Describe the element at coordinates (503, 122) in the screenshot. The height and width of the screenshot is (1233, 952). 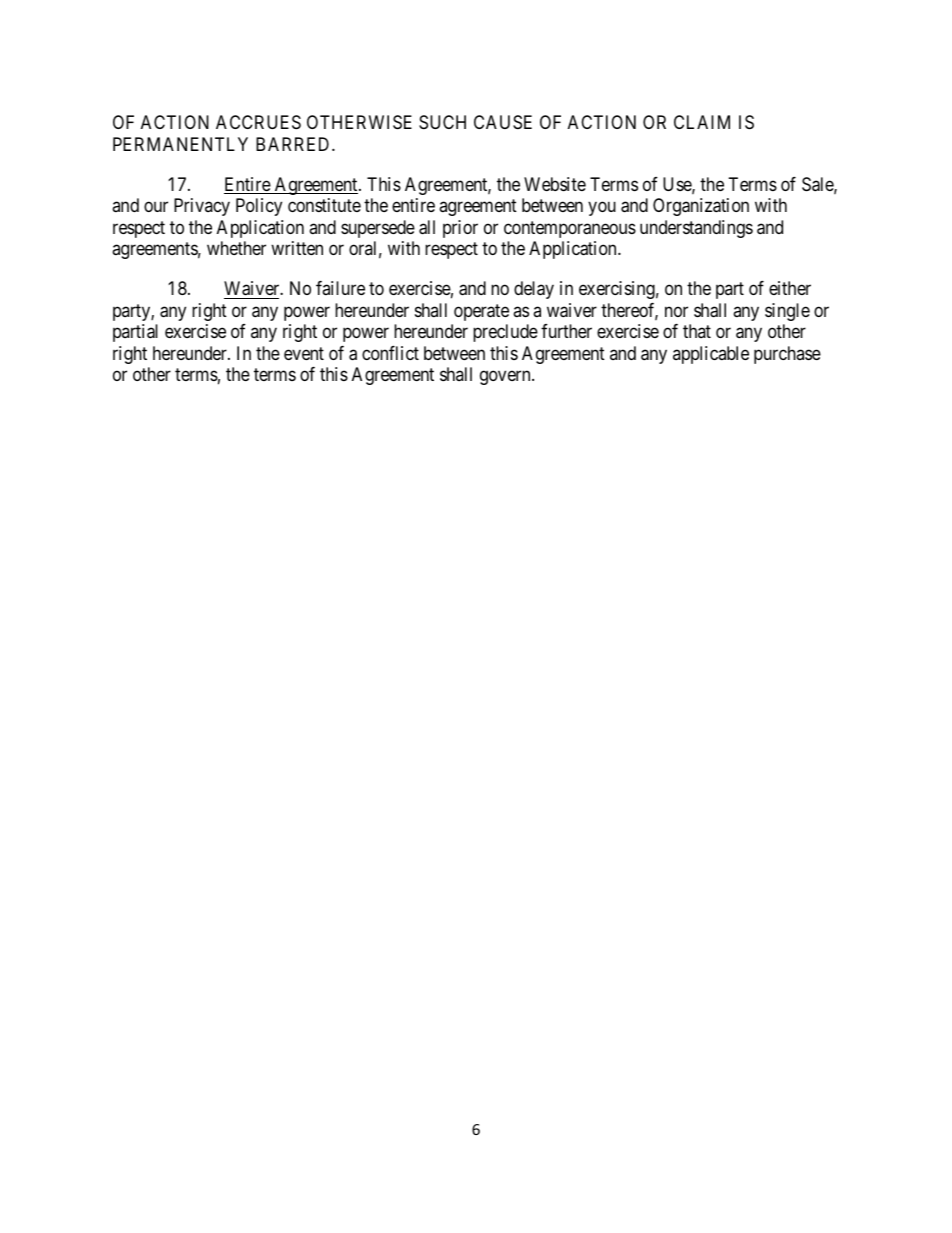
I see `CAUSE` at that location.
